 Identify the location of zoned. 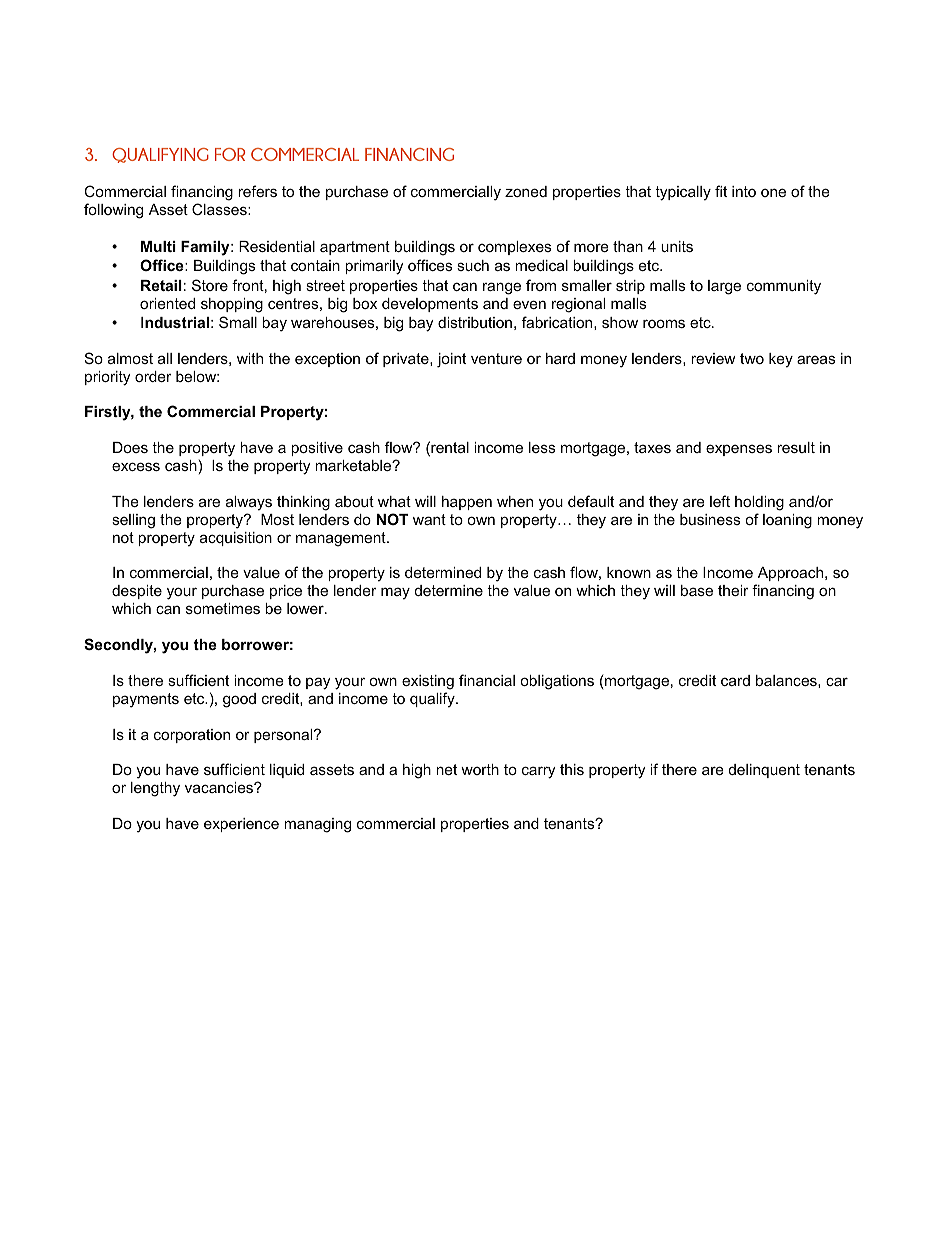
(526, 191).
